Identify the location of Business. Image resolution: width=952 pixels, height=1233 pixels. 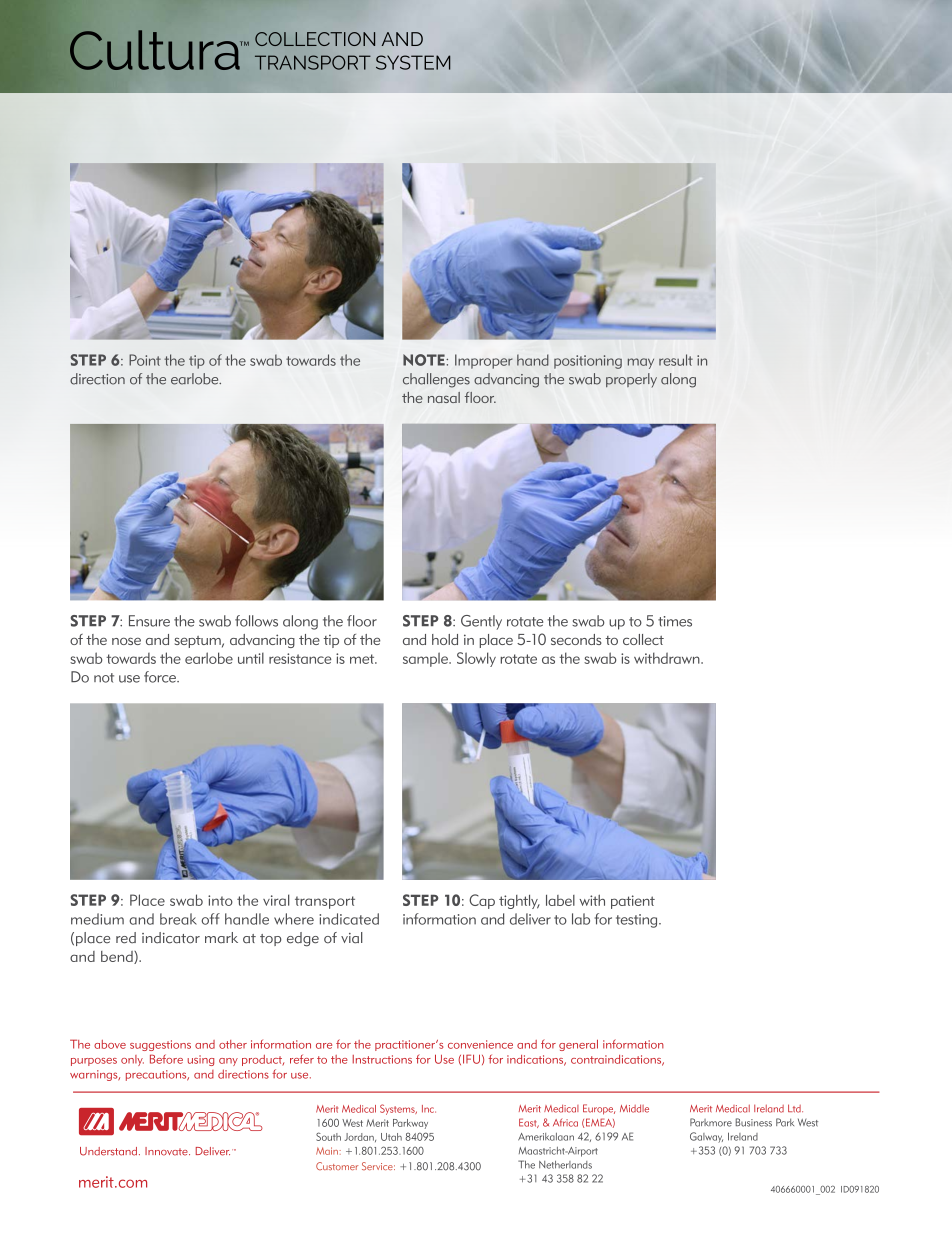
(754, 1122).
